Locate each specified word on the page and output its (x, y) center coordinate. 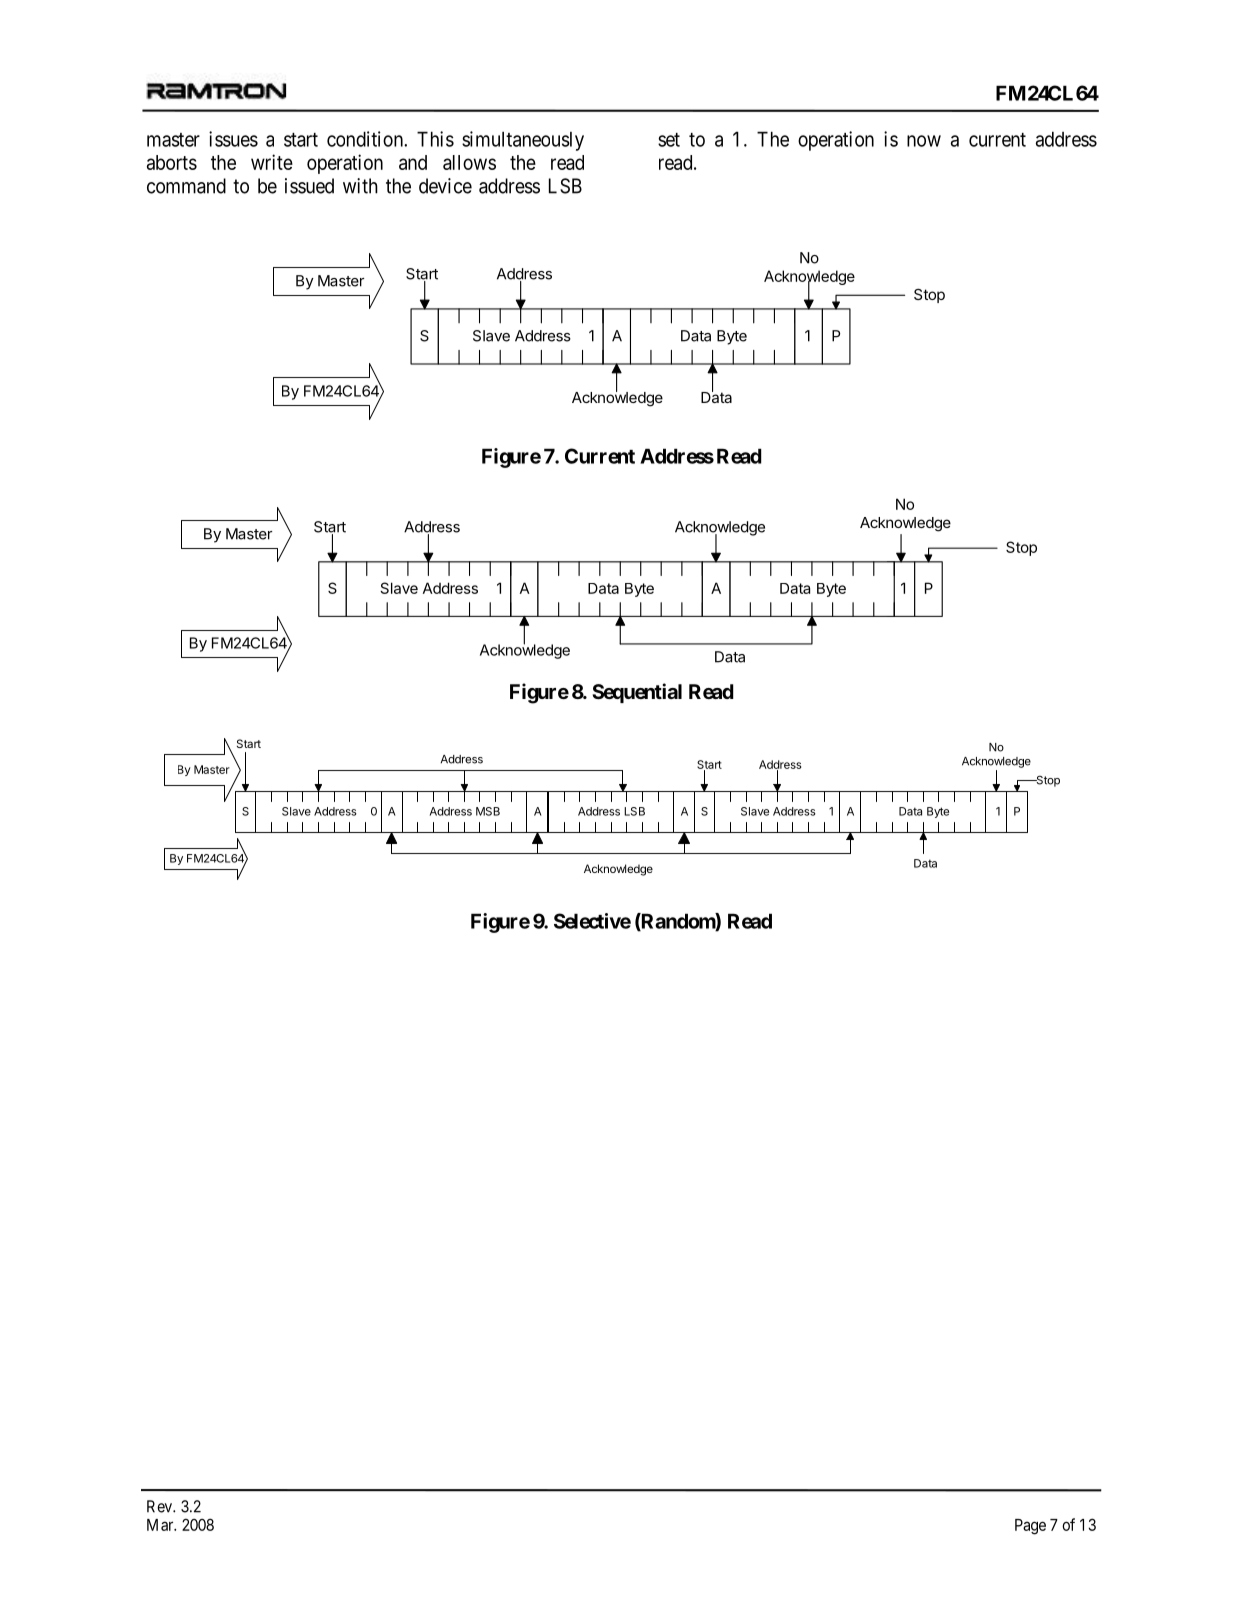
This (435, 139)
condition (366, 139)
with (360, 186)
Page (1030, 1527)
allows (469, 162)
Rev (160, 1506)
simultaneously (523, 141)
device (445, 186)
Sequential (637, 693)
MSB (488, 811)
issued (309, 186)
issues (233, 139)
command (186, 186)
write (272, 162)
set (669, 140)
